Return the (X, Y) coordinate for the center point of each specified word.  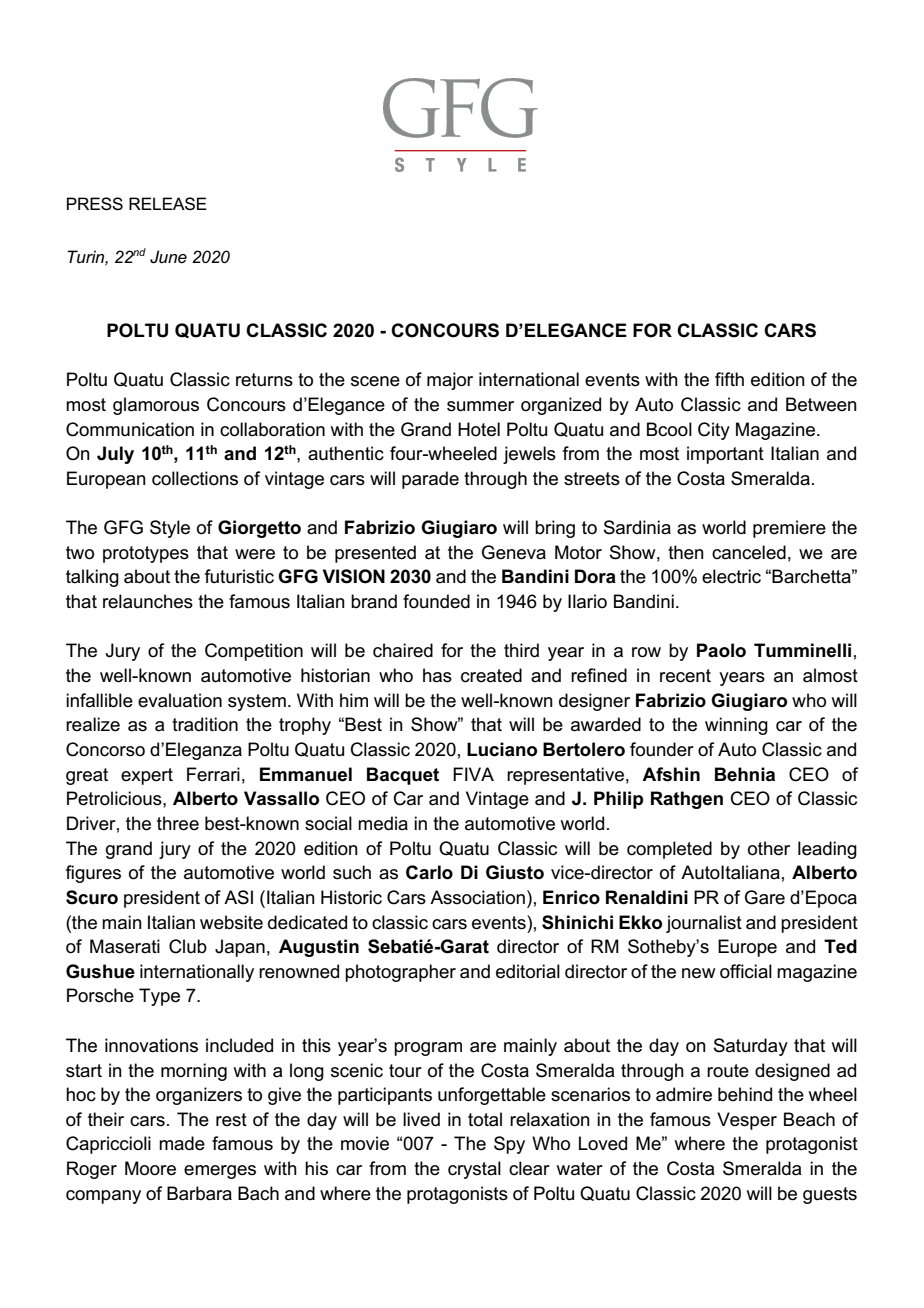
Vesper (747, 1121)
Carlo (429, 872)
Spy (509, 1145)
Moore (150, 1168)
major (450, 381)
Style (170, 529)
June (168, 257)
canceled (749, 552)
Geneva (514, 552)
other (769, 848)
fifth (729, 379)
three (178, 823)
